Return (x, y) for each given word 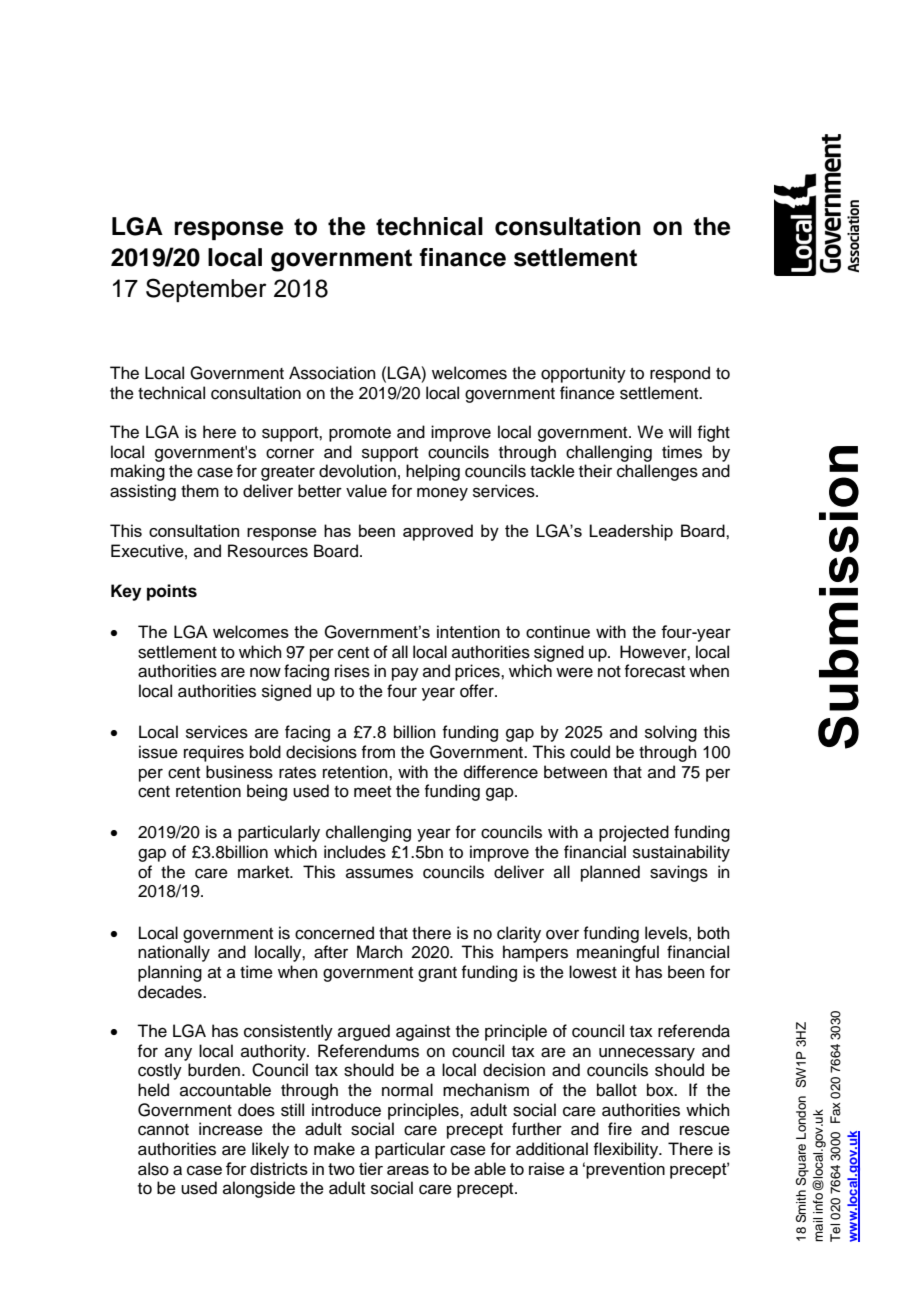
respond (680, 374)
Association (332, 373)
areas (408, 1170)
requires (214, 753)
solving (671, 733)
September (206, 290)
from (378, 752)
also (153, 1169)
